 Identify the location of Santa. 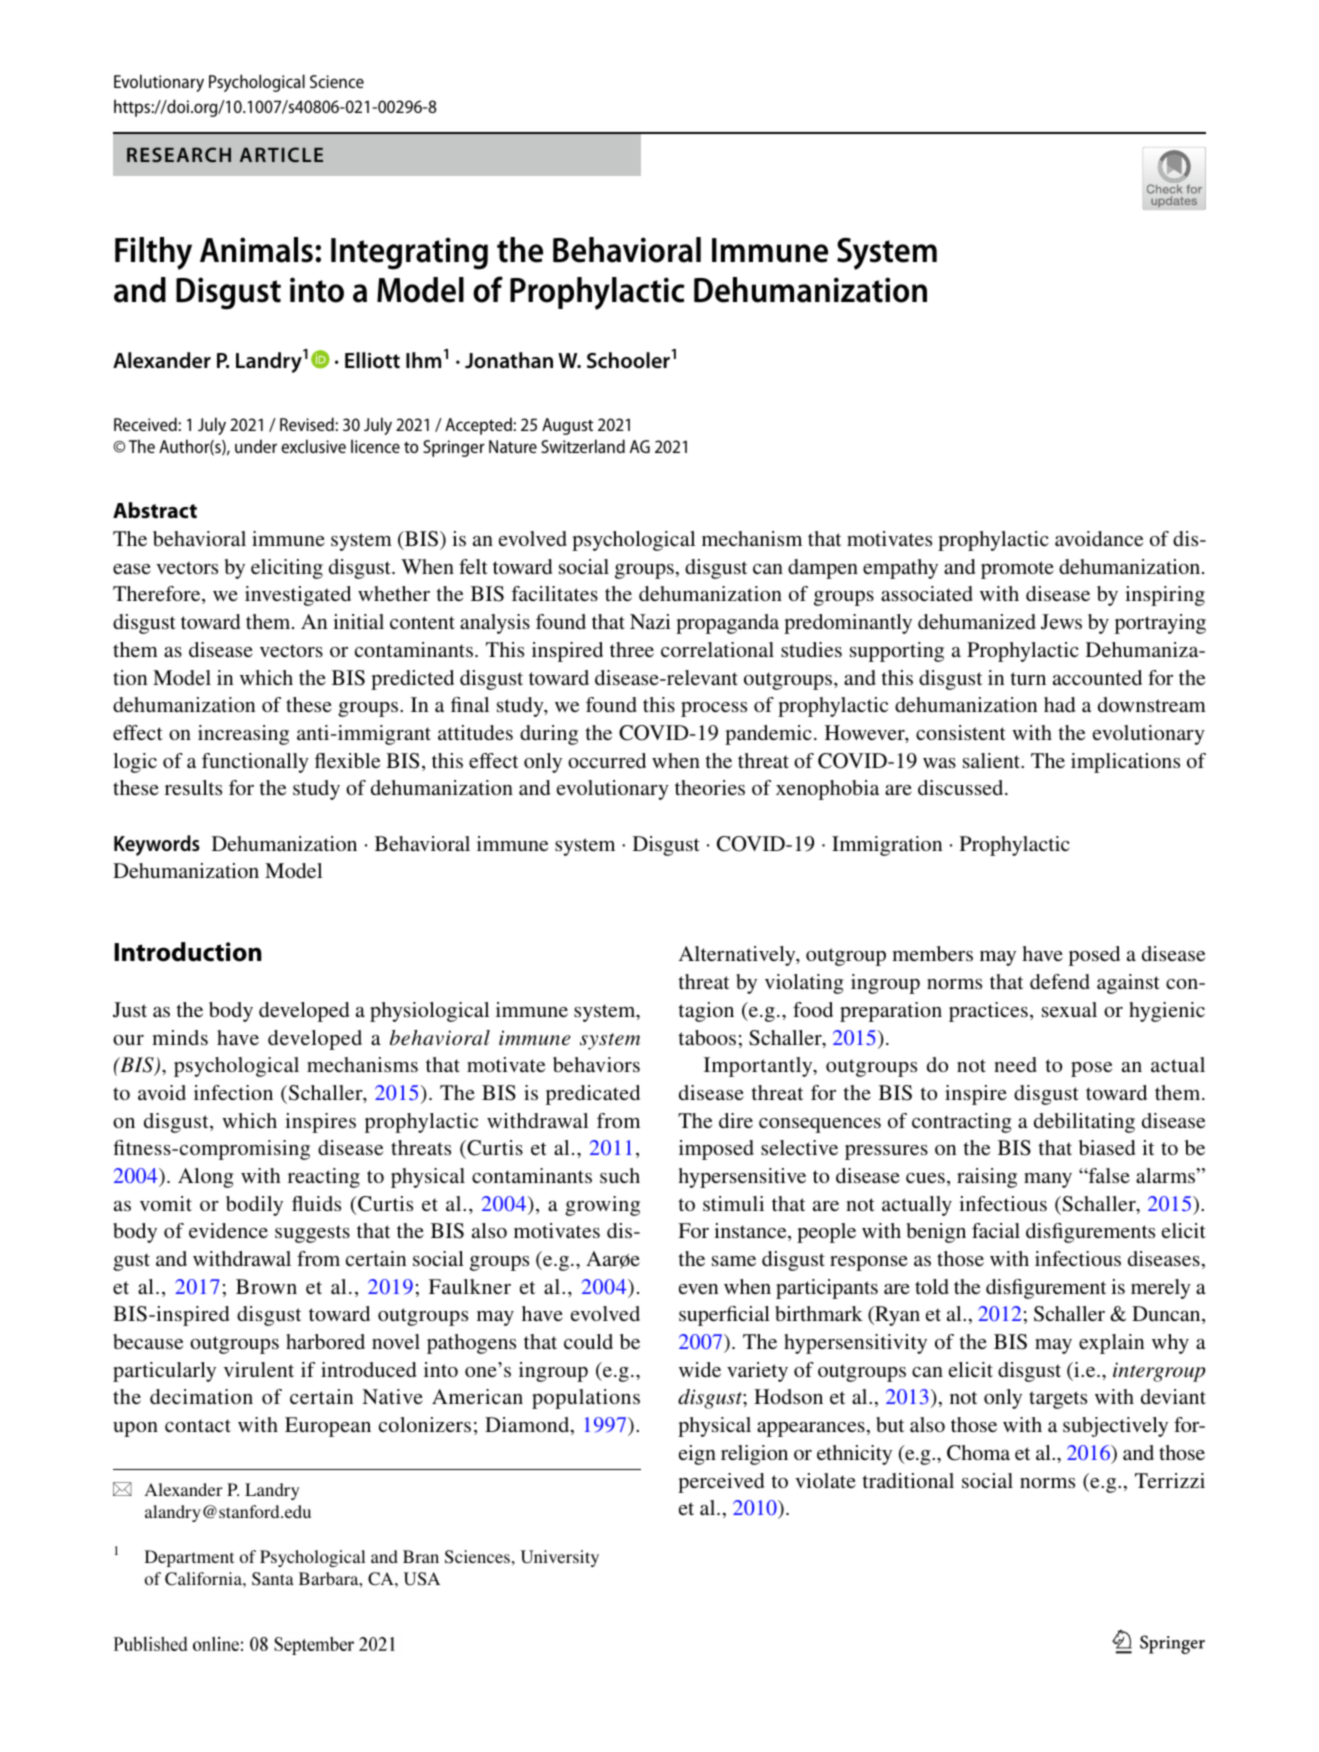
(273, 1579).
